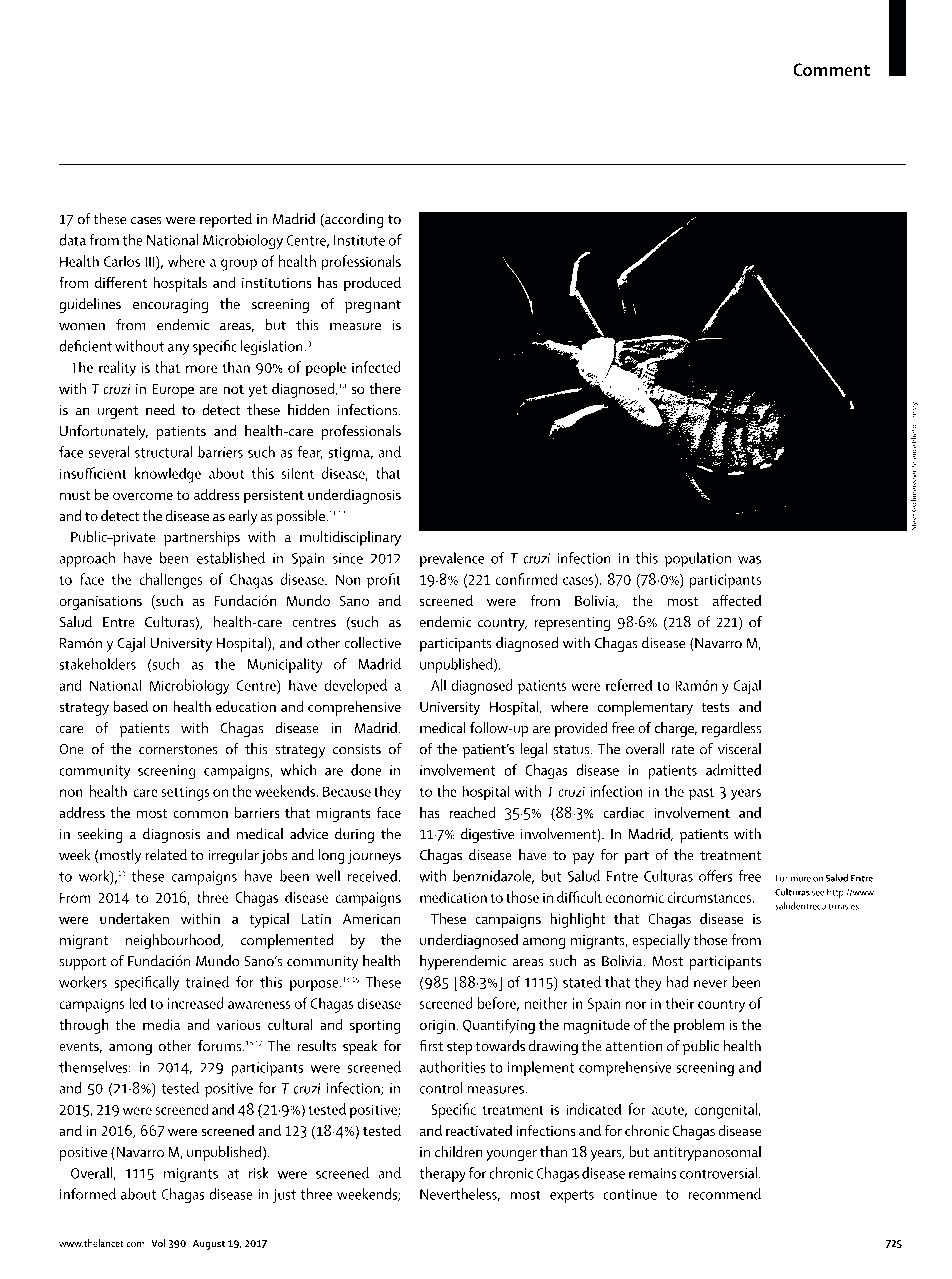 The image size is (952, 1279). What do you see at coordinates (831, 69) in the document?
I see `Comment` at bounding box center [831, 69].
